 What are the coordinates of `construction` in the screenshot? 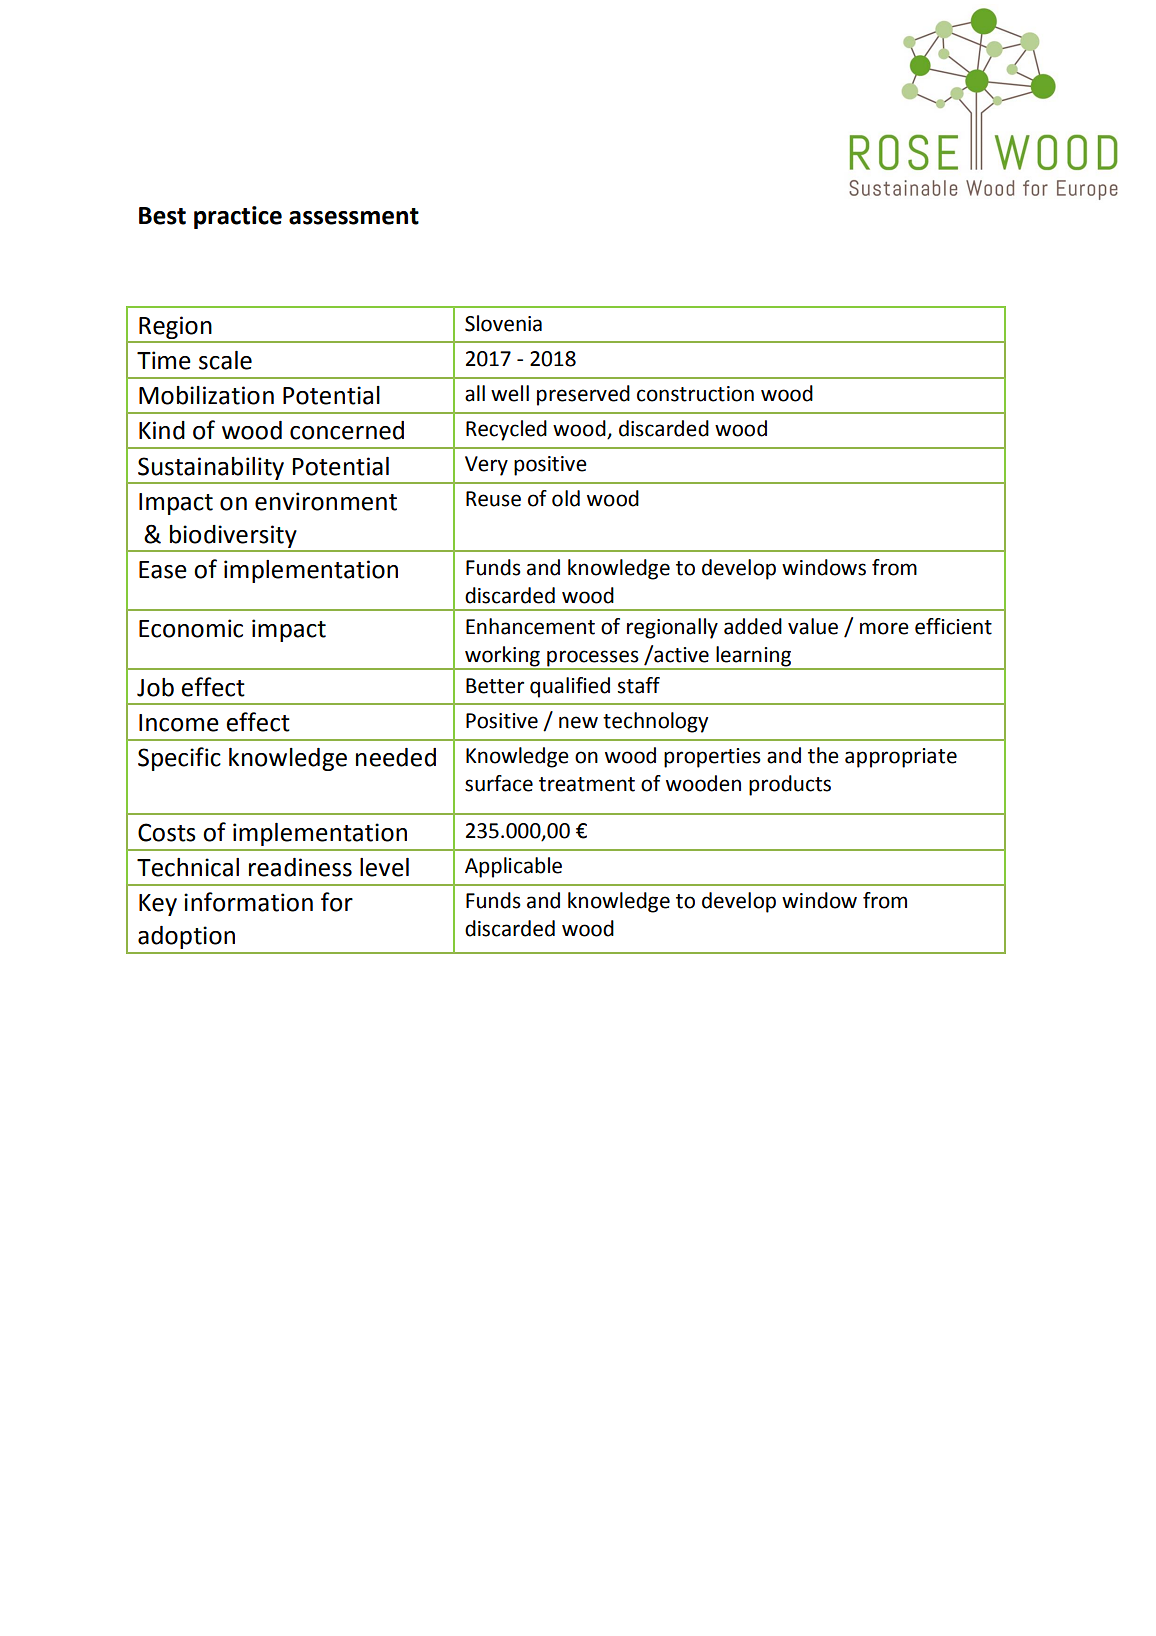 It's located at (695, 394).
